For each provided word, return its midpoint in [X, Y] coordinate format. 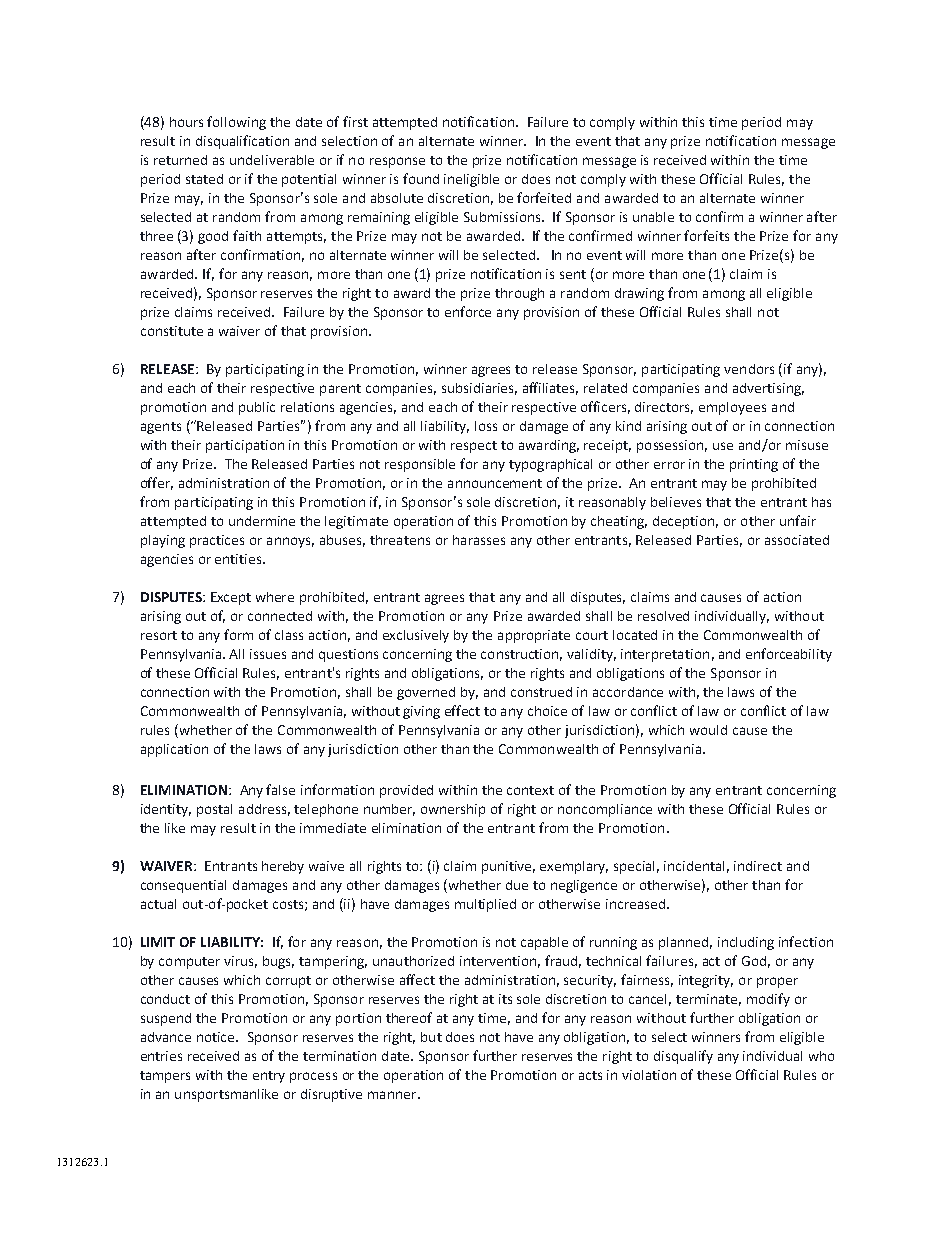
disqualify [683, 1057]
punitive [508, 867]
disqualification [242, 142]
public [257, 408]
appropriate [534, 636]
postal [214, 810]
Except [231, 598]
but [431, 1037]
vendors [749, 369]
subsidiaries [479, 389]
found [421, 178]
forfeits [706, 235]
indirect [758, 866]
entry [269, 1077]
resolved [663, 616]
